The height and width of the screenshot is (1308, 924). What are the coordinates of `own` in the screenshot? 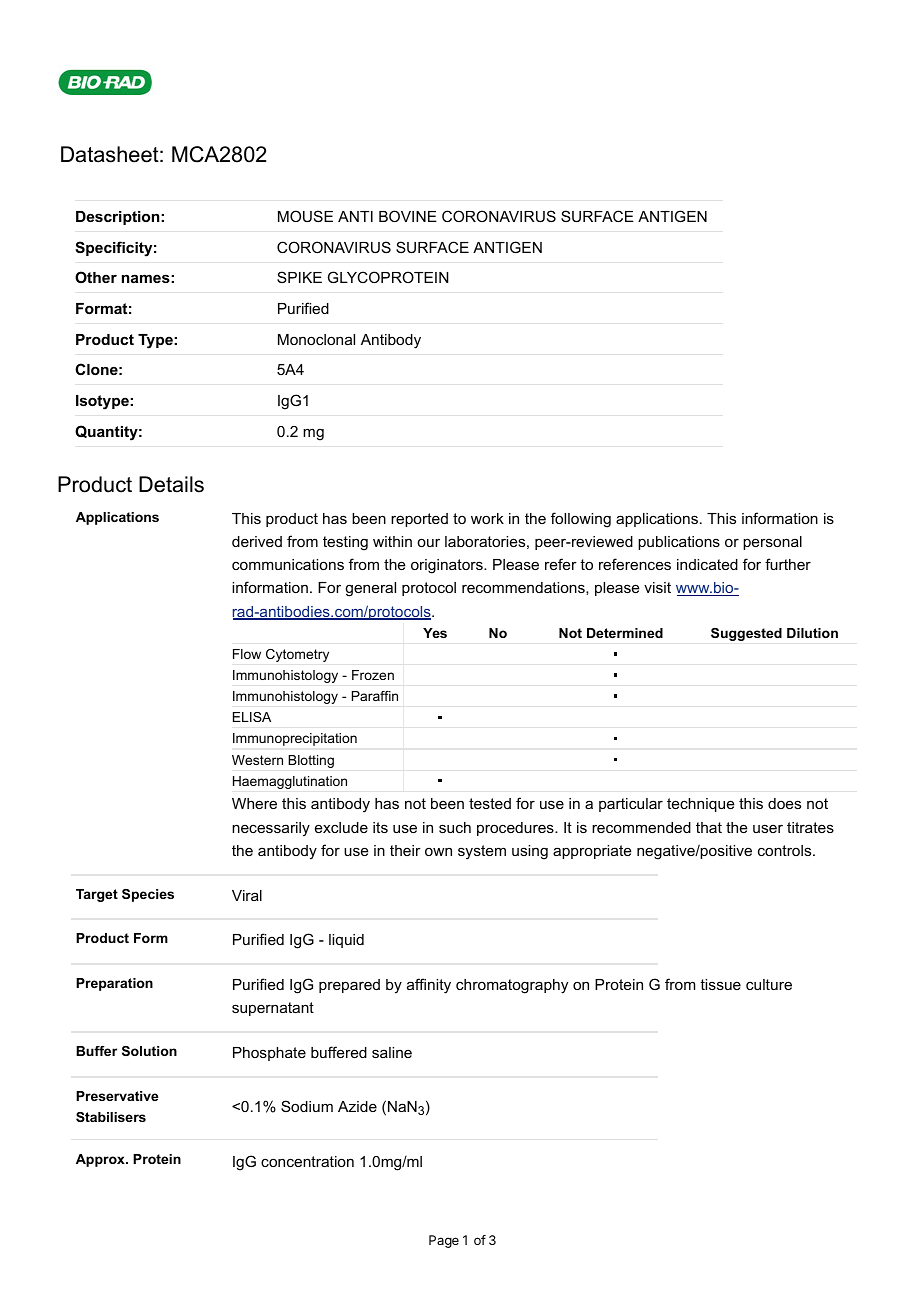 It's located at (438, 851).
